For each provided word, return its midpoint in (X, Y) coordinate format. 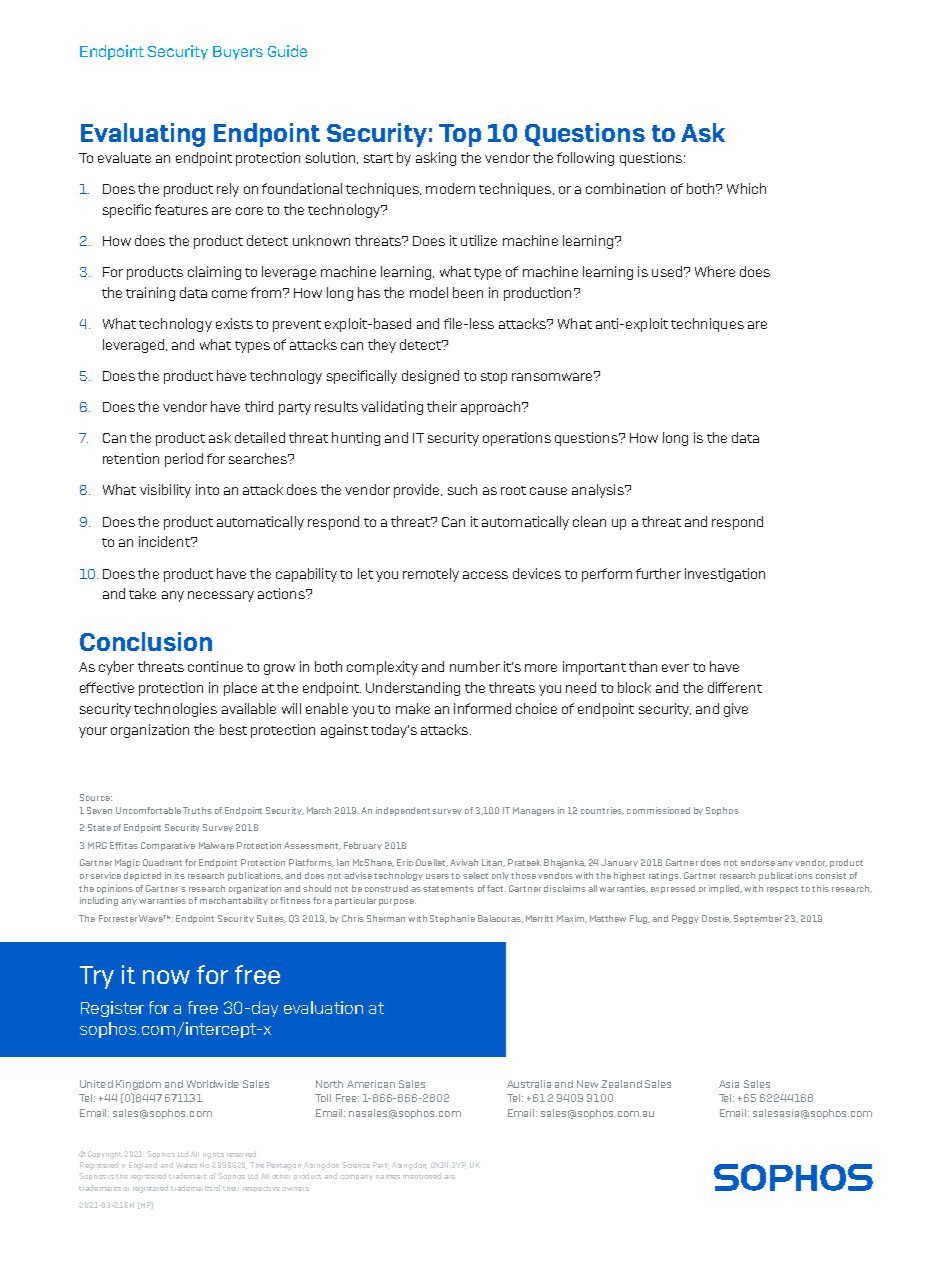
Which (746, 188)
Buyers (238, 53)
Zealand (621, 1084)
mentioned (422, 1176)
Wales (186, 1165)
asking (436, 159)
